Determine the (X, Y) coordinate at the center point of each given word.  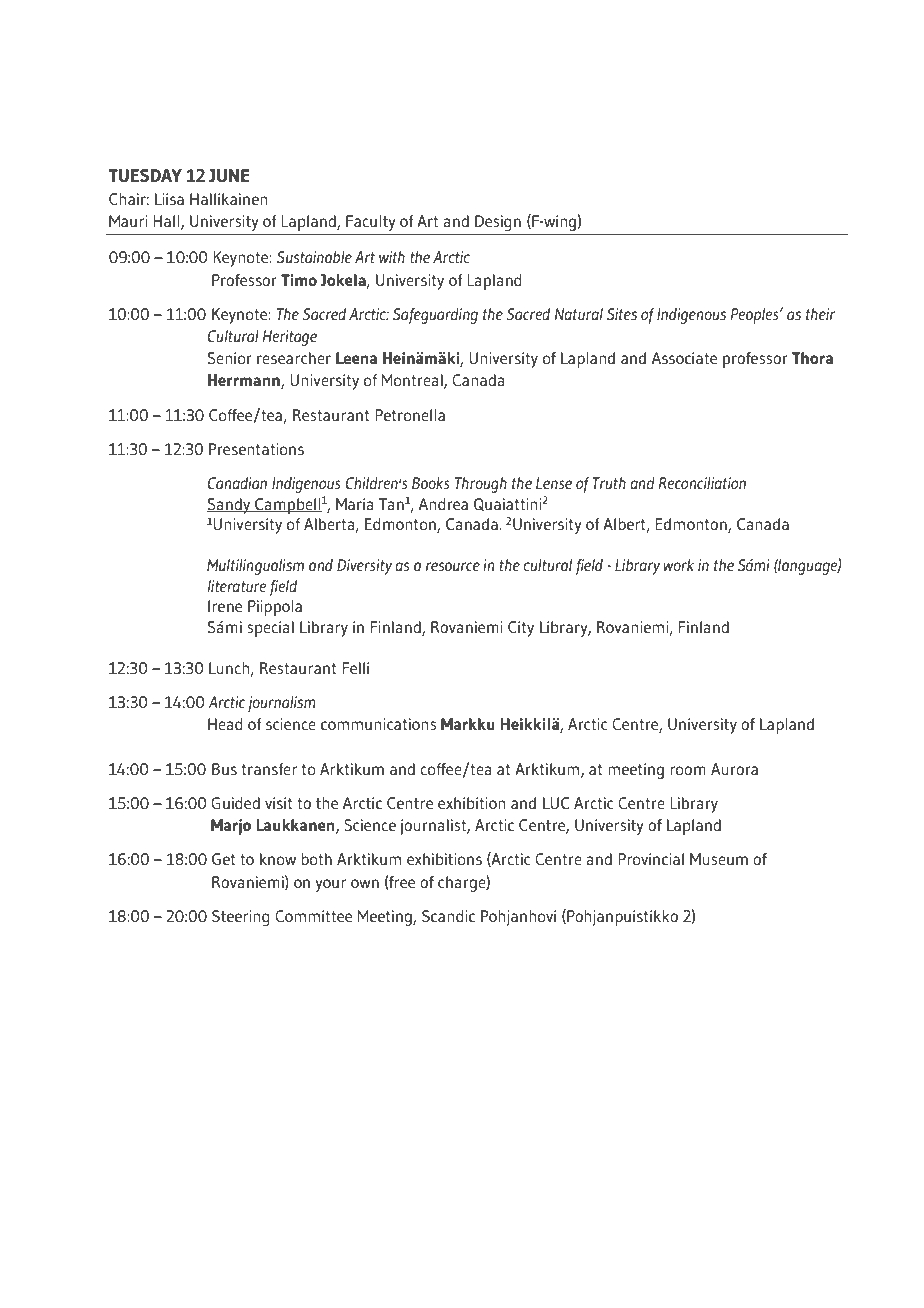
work (678, 565)
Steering (241, 918)
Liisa (169, 199)
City (521, 629)
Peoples (756, 316)
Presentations (256, 449)
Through (481, 485)
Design (498, 223)
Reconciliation (702, 483)
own (365, 883)
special (270, 629)
